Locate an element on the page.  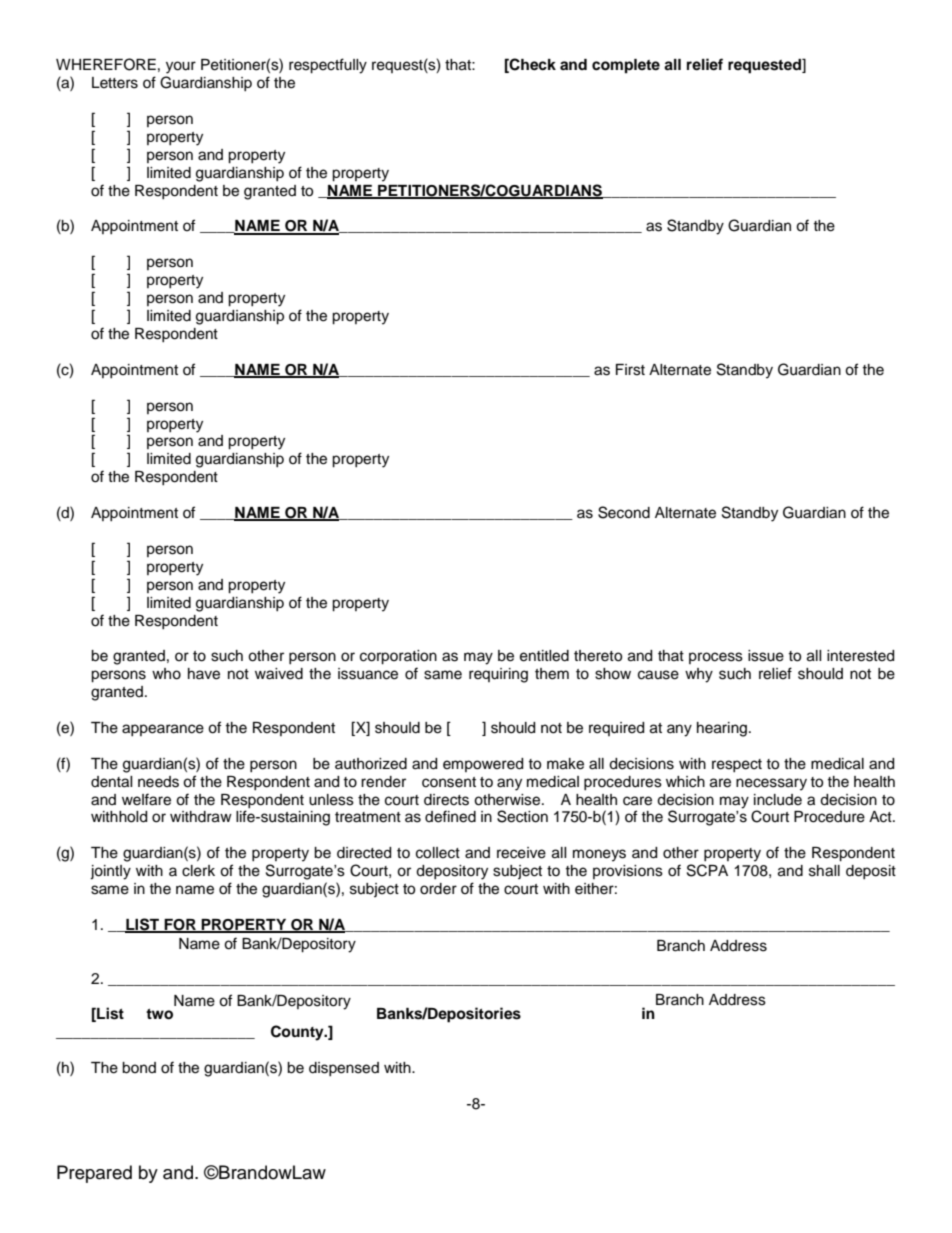
process is located at coordinates (716, 658).
